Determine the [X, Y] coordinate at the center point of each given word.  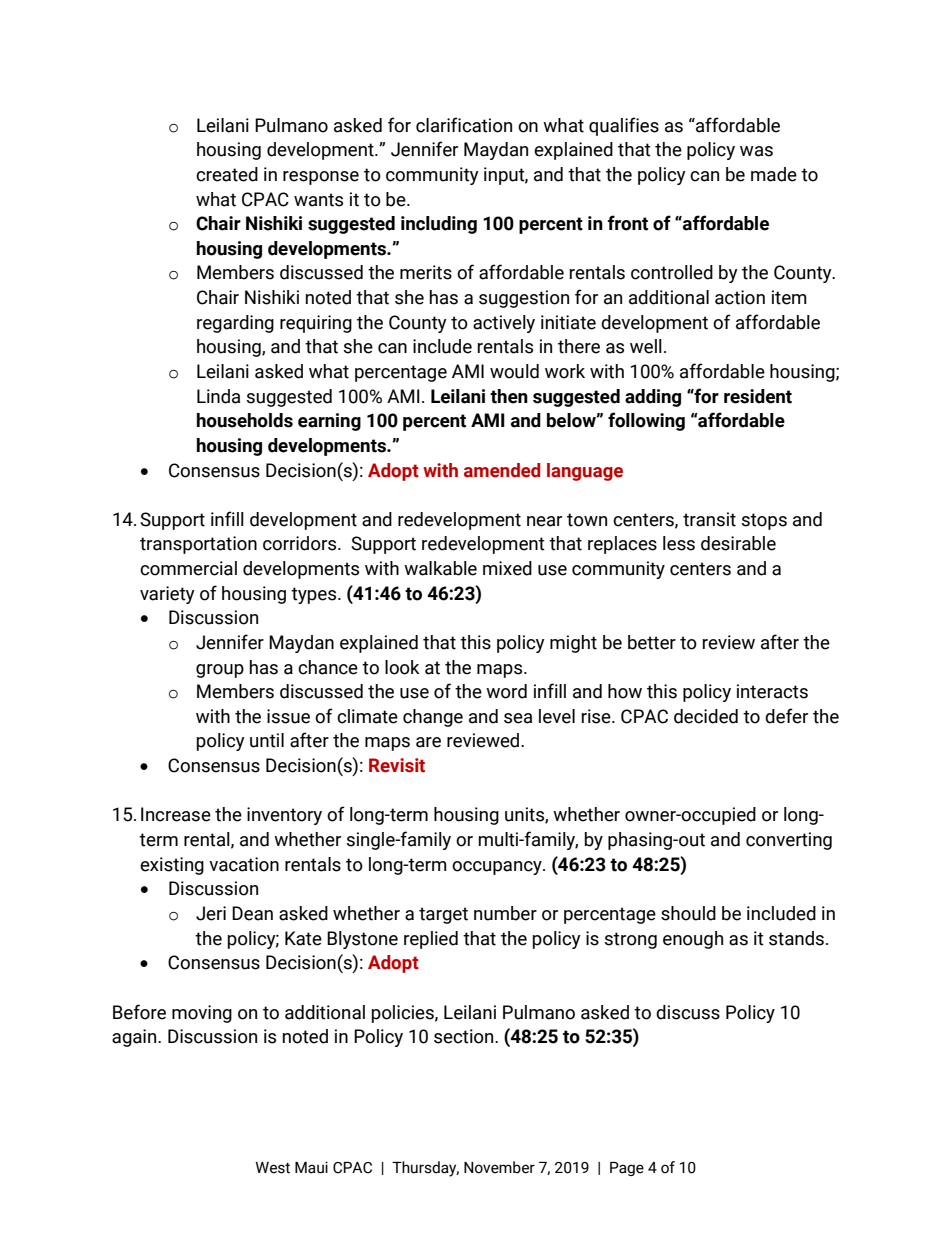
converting [789, 841]
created [227, 174]
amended [502, 470]
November [499, 1167]
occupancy [498, 868]
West [273, 1168]
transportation [198, 545]
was [756, 151]
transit [709, 519]
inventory [284, 816]
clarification [464, 125]
